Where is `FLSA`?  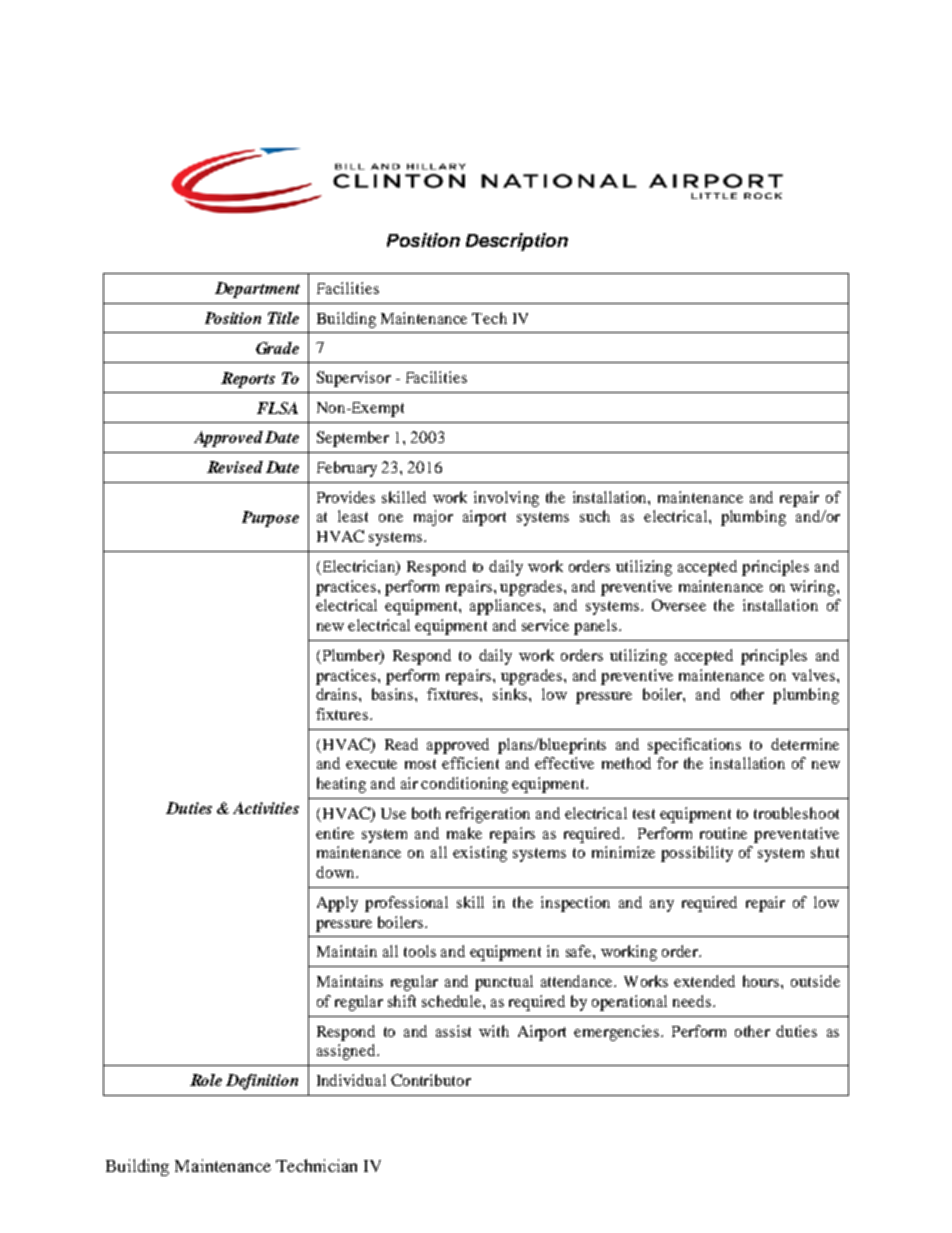 FLSA is located at coordinates (277, 408).
